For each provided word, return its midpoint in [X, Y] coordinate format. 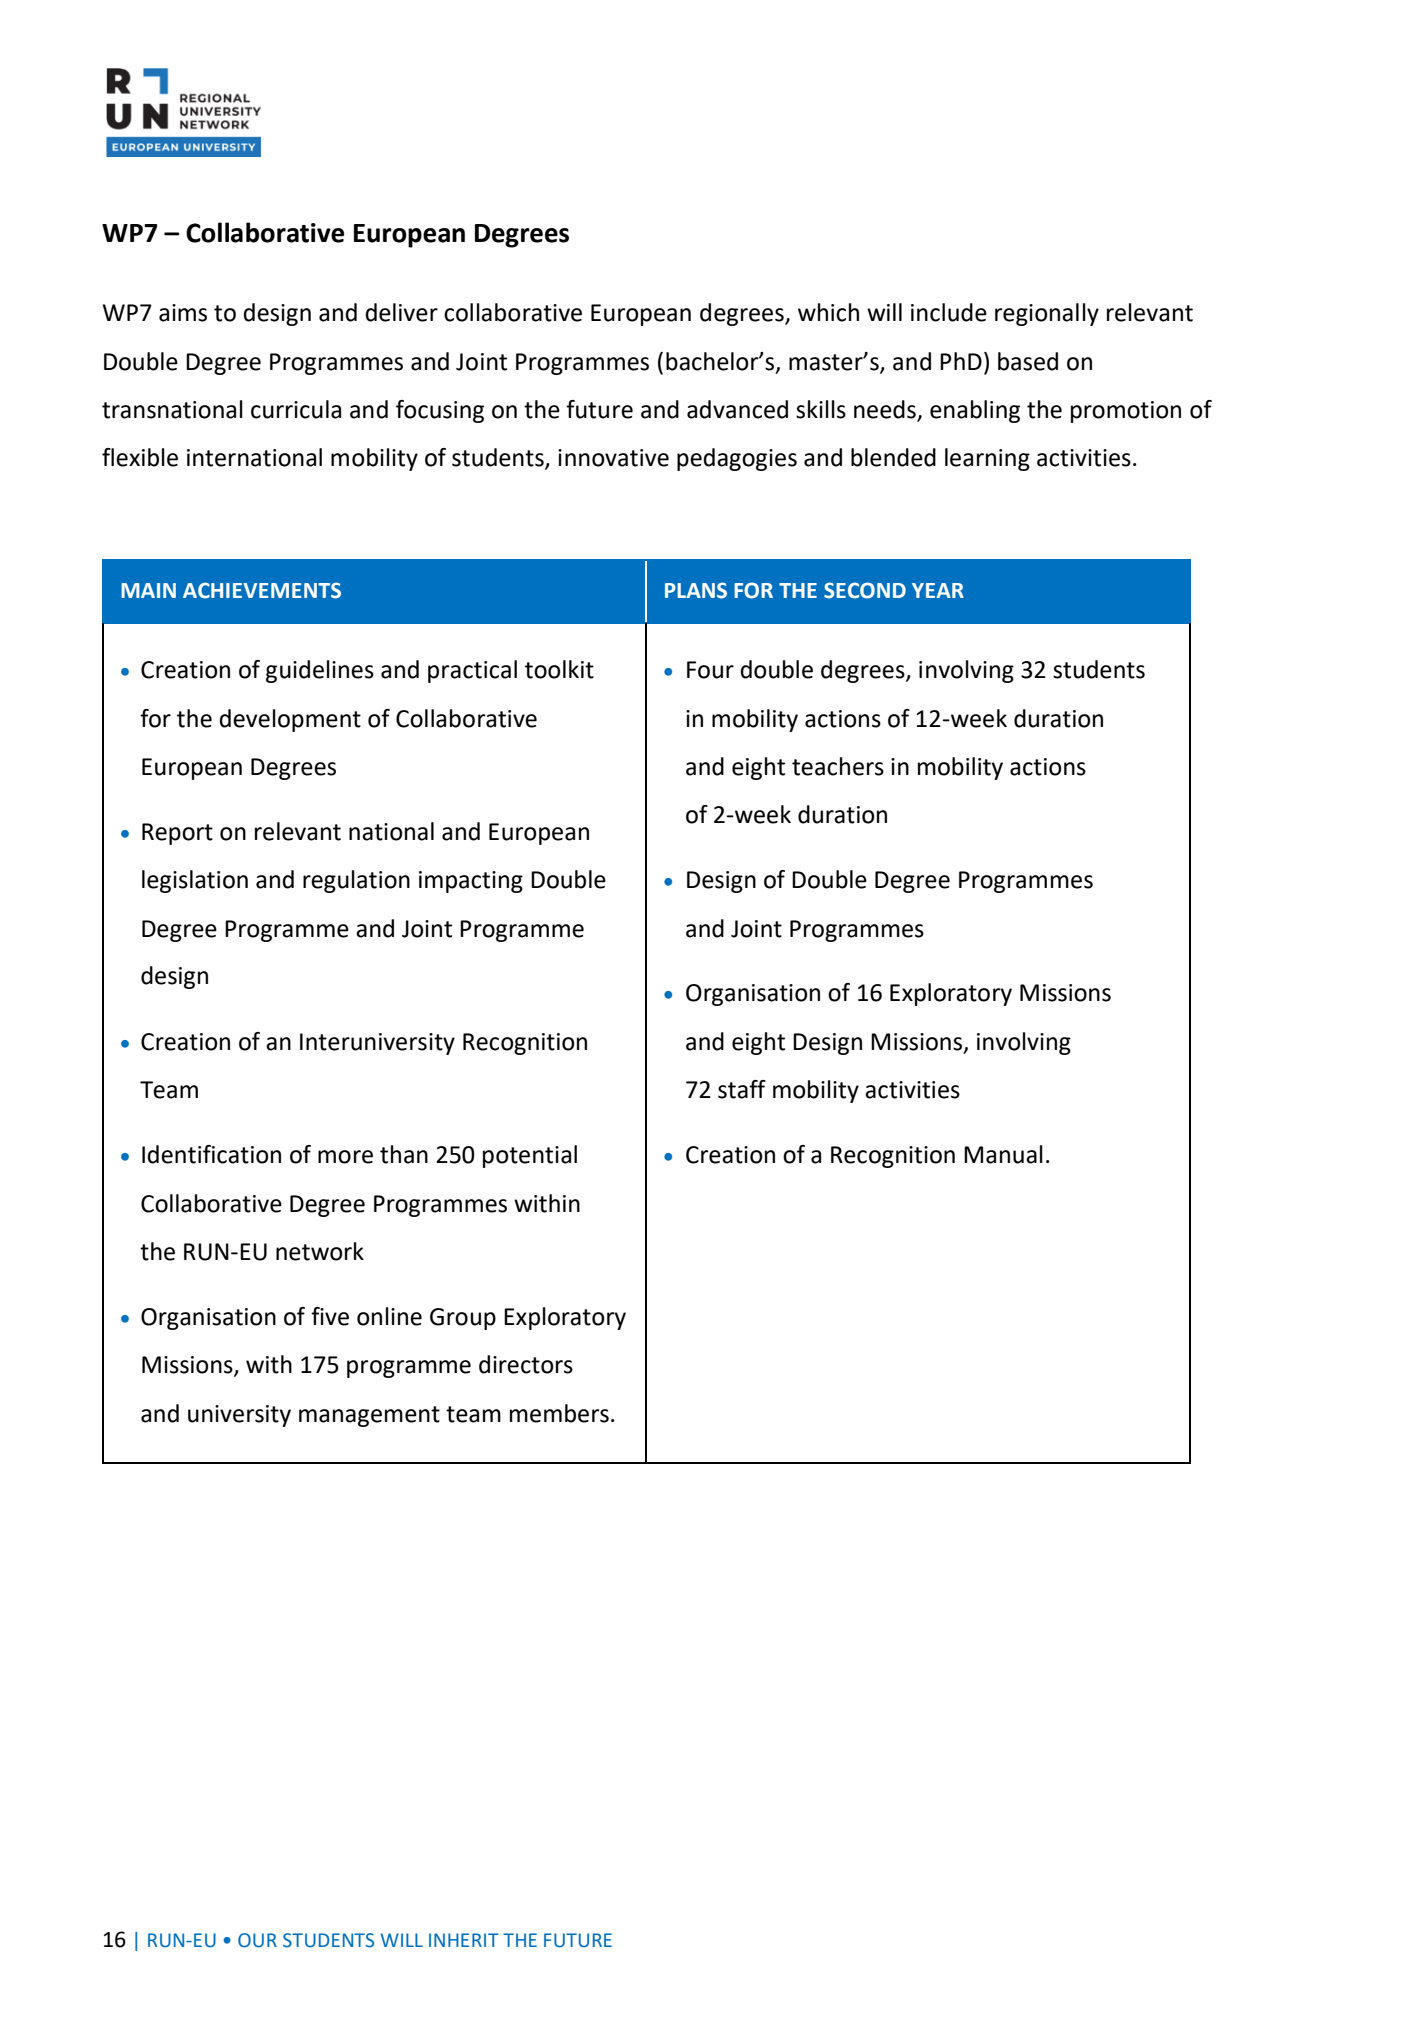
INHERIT [464, 1940]
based [1028, 361]
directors [526, 1364]
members [559, 1413]
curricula [296, 409]
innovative [613, 458]
